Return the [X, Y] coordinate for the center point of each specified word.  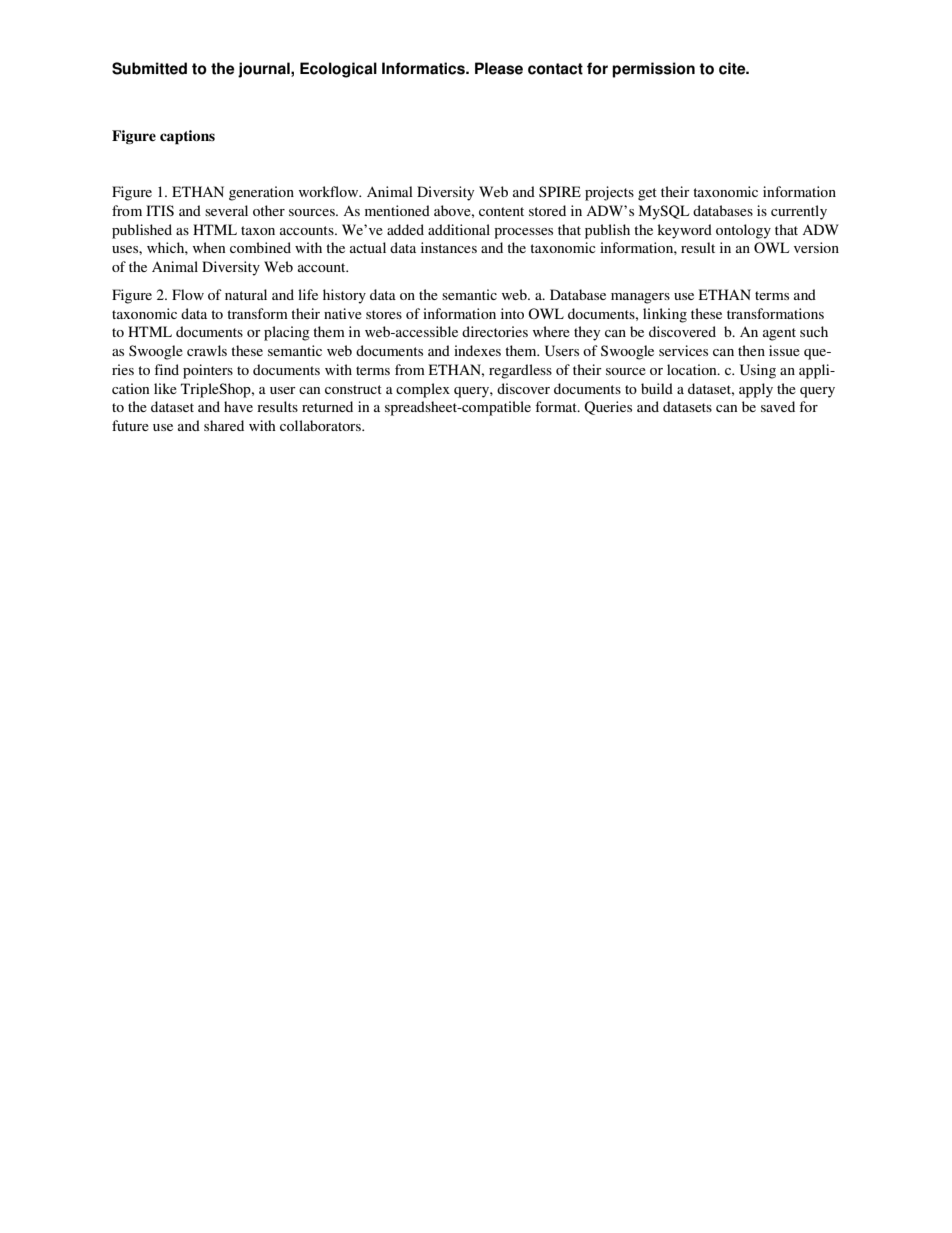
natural [246, 294]
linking [665, 315]
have [238, 406]
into [512, 313]
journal [265, 70]
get [647, 194]
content [501, 211]
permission [653, 70]
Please [499, 68]
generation [261, 193]
